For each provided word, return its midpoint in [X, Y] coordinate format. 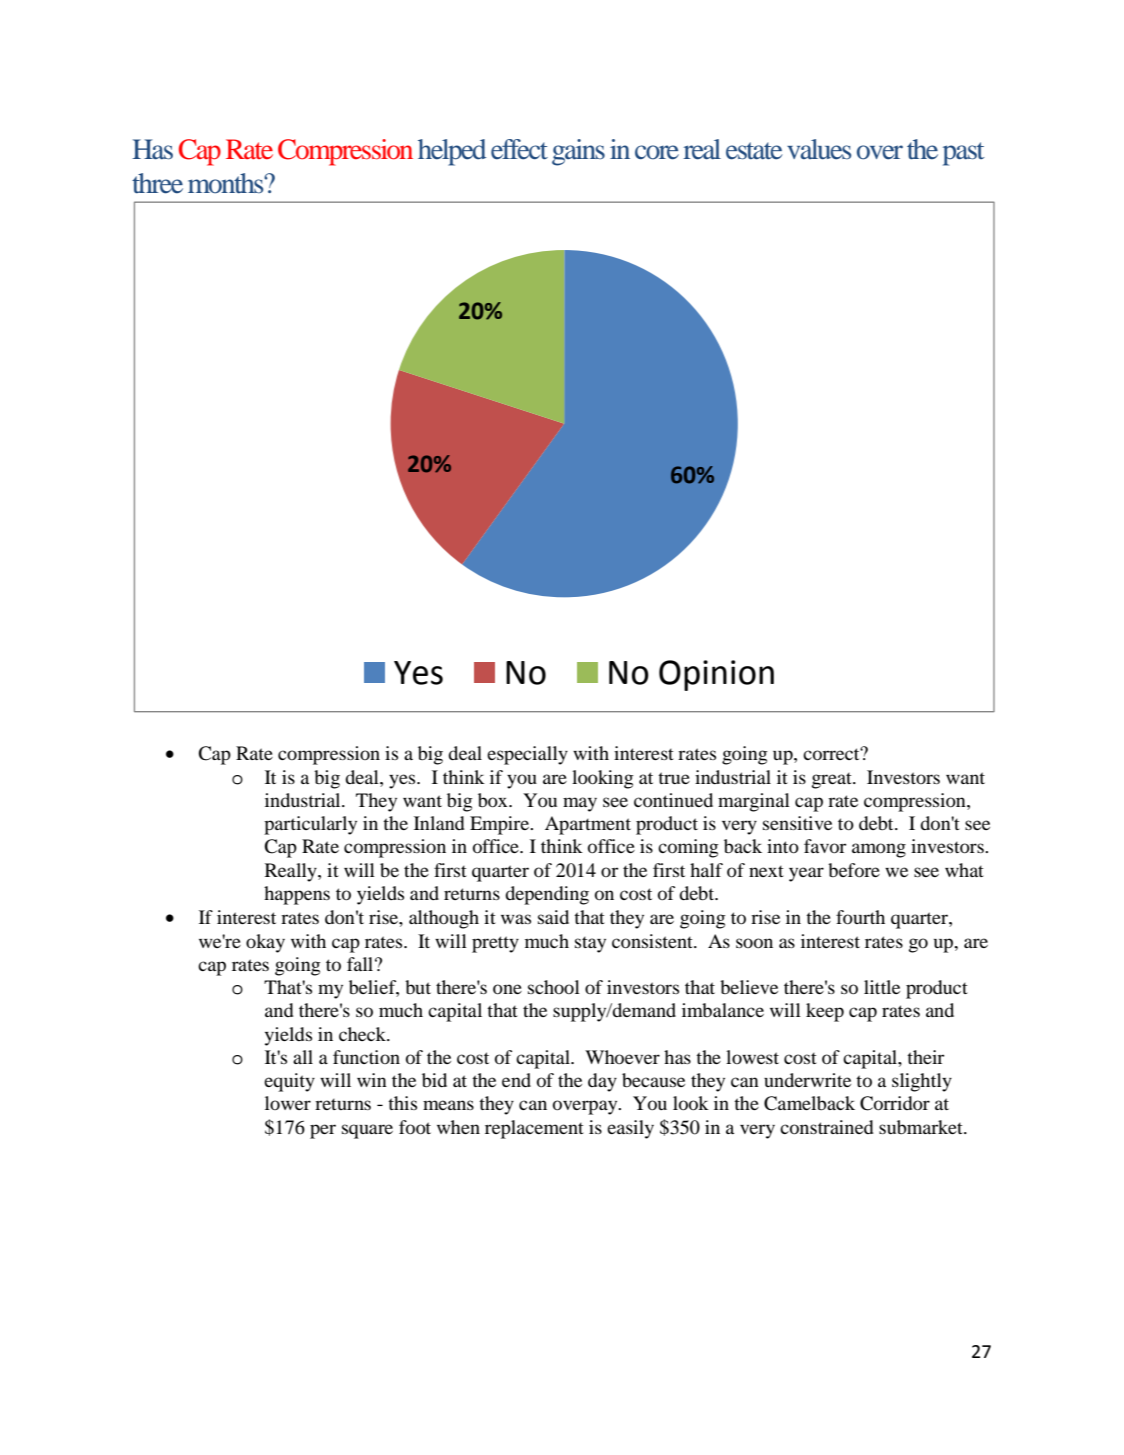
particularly [310, 825]
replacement [534, 1129]
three [157, 183]
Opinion [716, 675]
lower [288, 1103]
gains [578, 152]
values [819, 149]
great [833, 780]
